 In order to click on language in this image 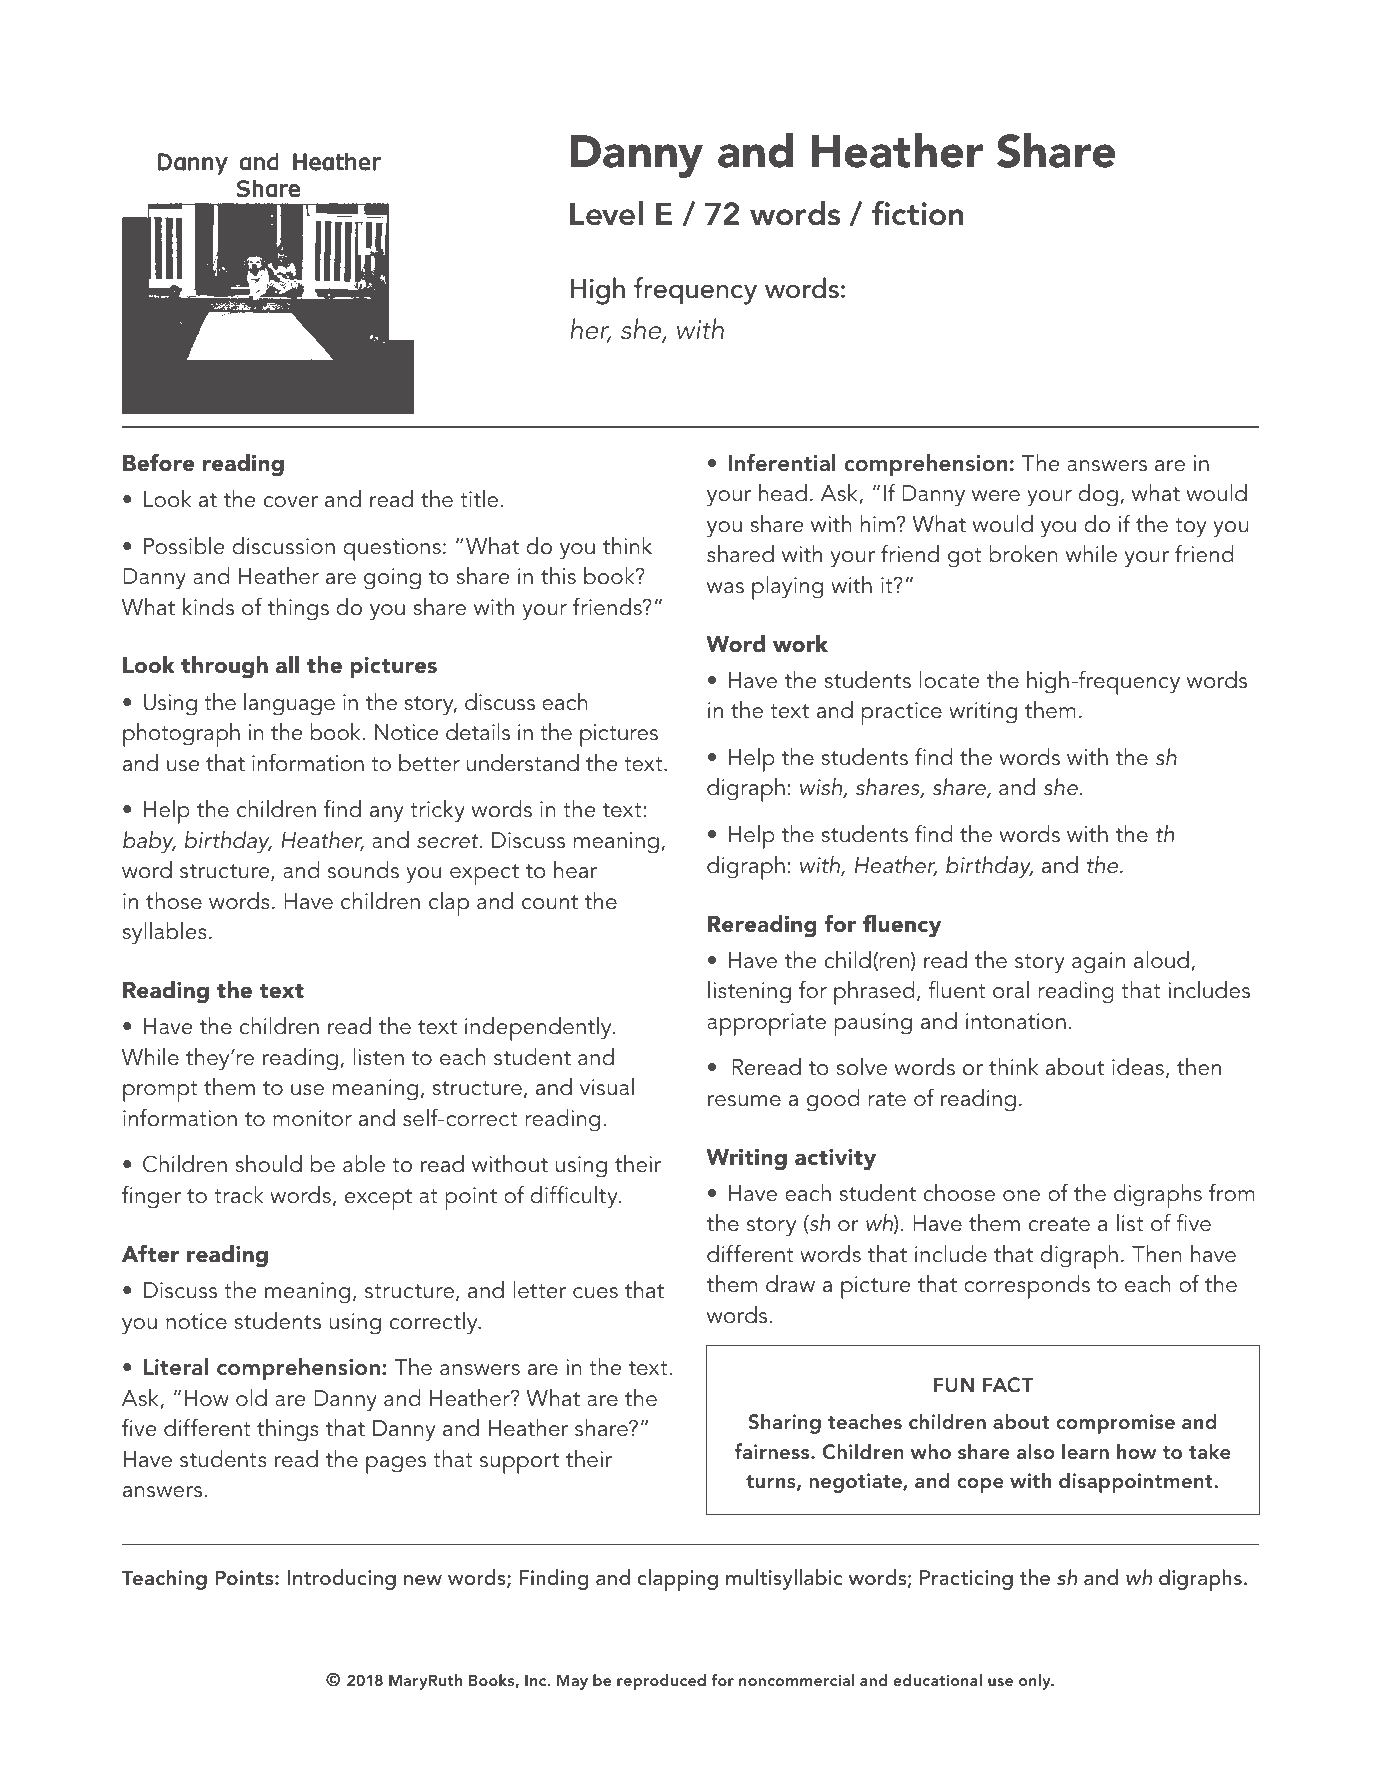, I will do `click(289, 704)`.
